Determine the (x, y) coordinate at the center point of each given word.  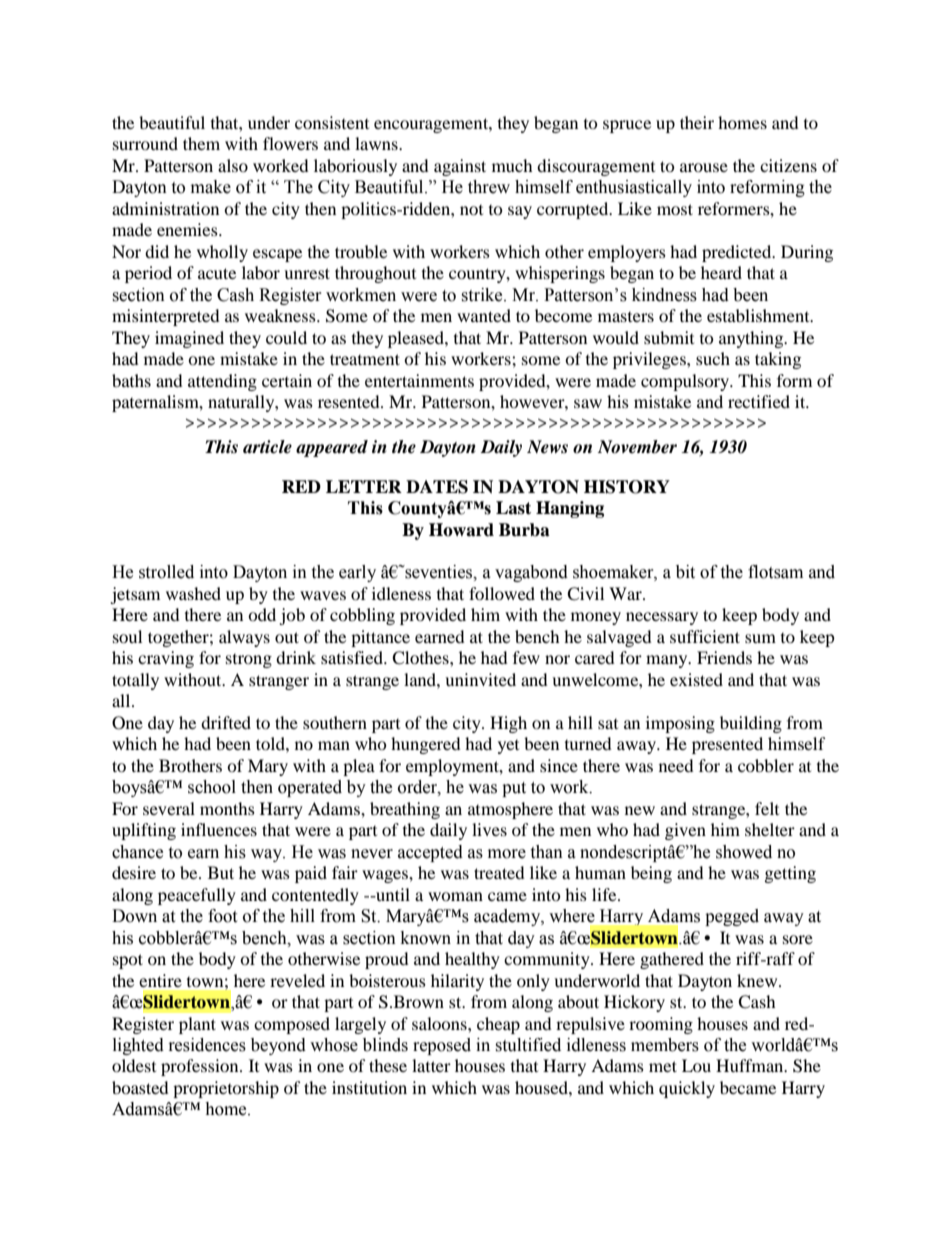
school (212, 787)
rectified (759, 401)
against (460, 167)
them (201, 143)
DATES (437, 487)
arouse (704, 167)
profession (201, 1067)
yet (508, 747)
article (267, 447)
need (676, 765)
